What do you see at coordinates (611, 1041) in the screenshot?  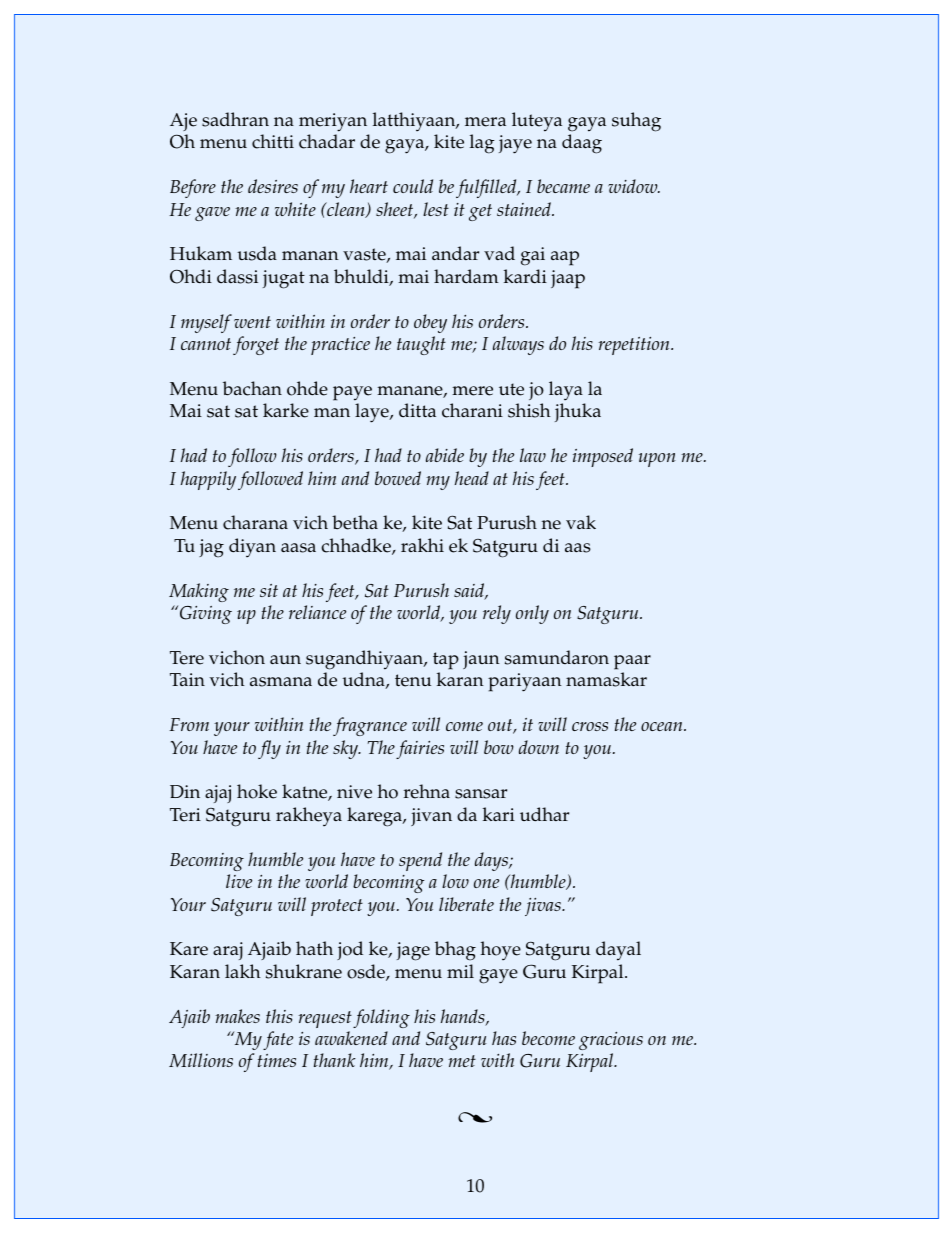 I see `gracious` at bounding box center [611, 1041].
